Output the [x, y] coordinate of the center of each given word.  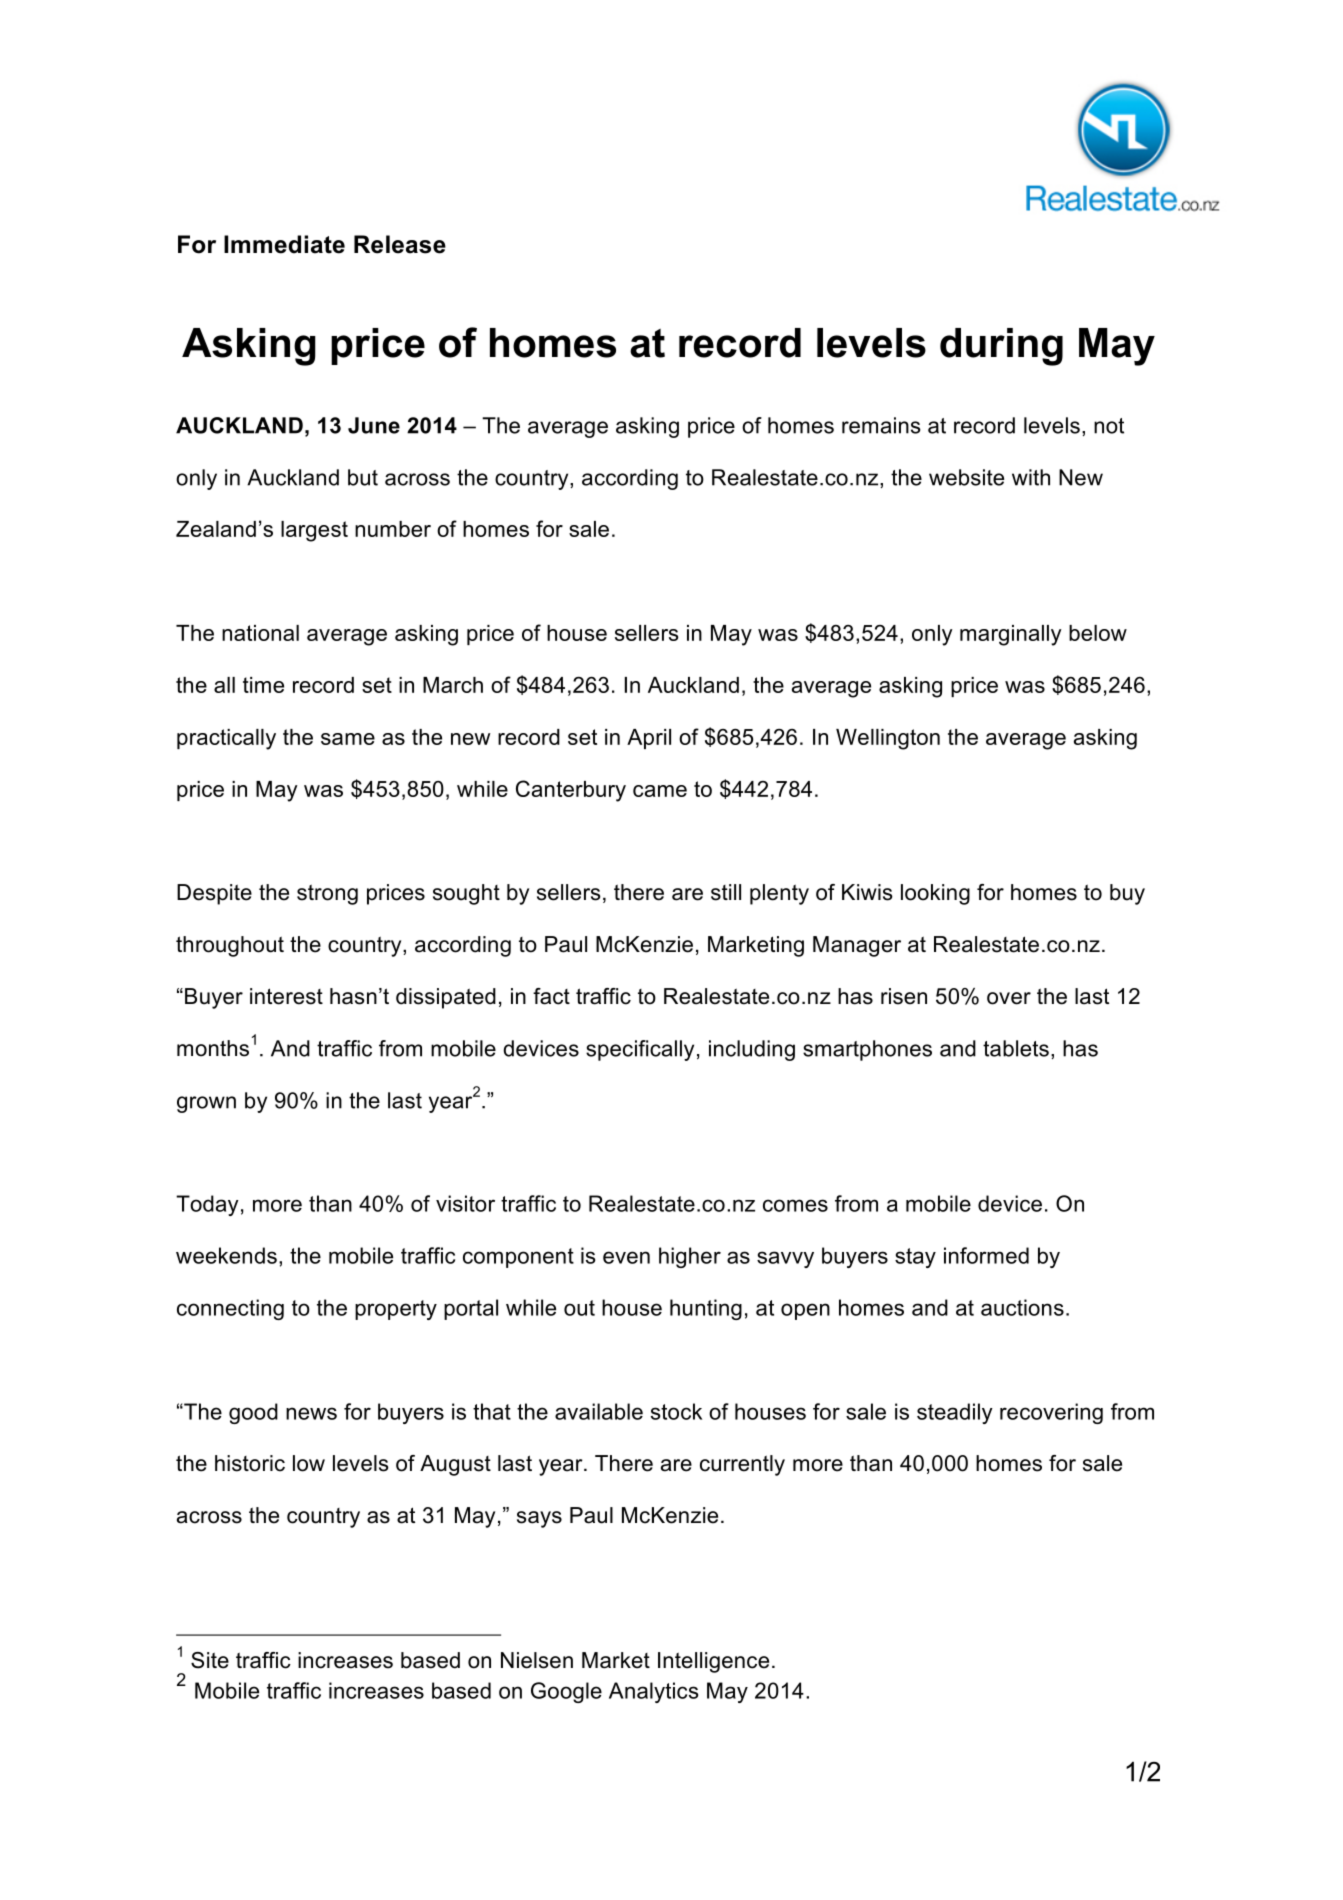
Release [400, 244]
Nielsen [537, 1660]
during [1001, 347]
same [348, 739]
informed [986, 1255]
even [626, 1257]
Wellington [888, 739]
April [649, 739]
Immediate [284, 244]
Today [207, 1205]
